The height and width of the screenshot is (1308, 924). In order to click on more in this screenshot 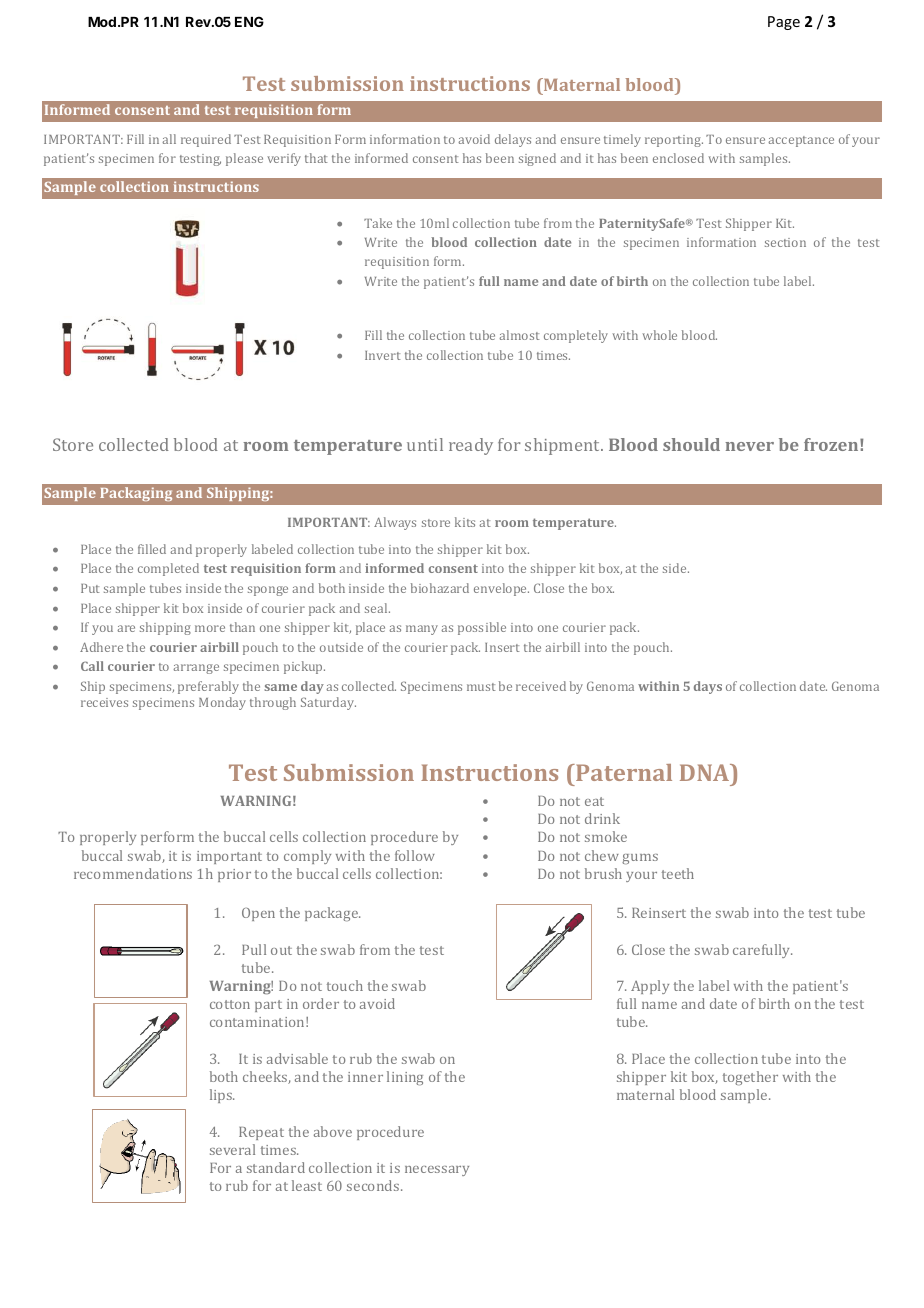, I will do `click(210, 628)`.
